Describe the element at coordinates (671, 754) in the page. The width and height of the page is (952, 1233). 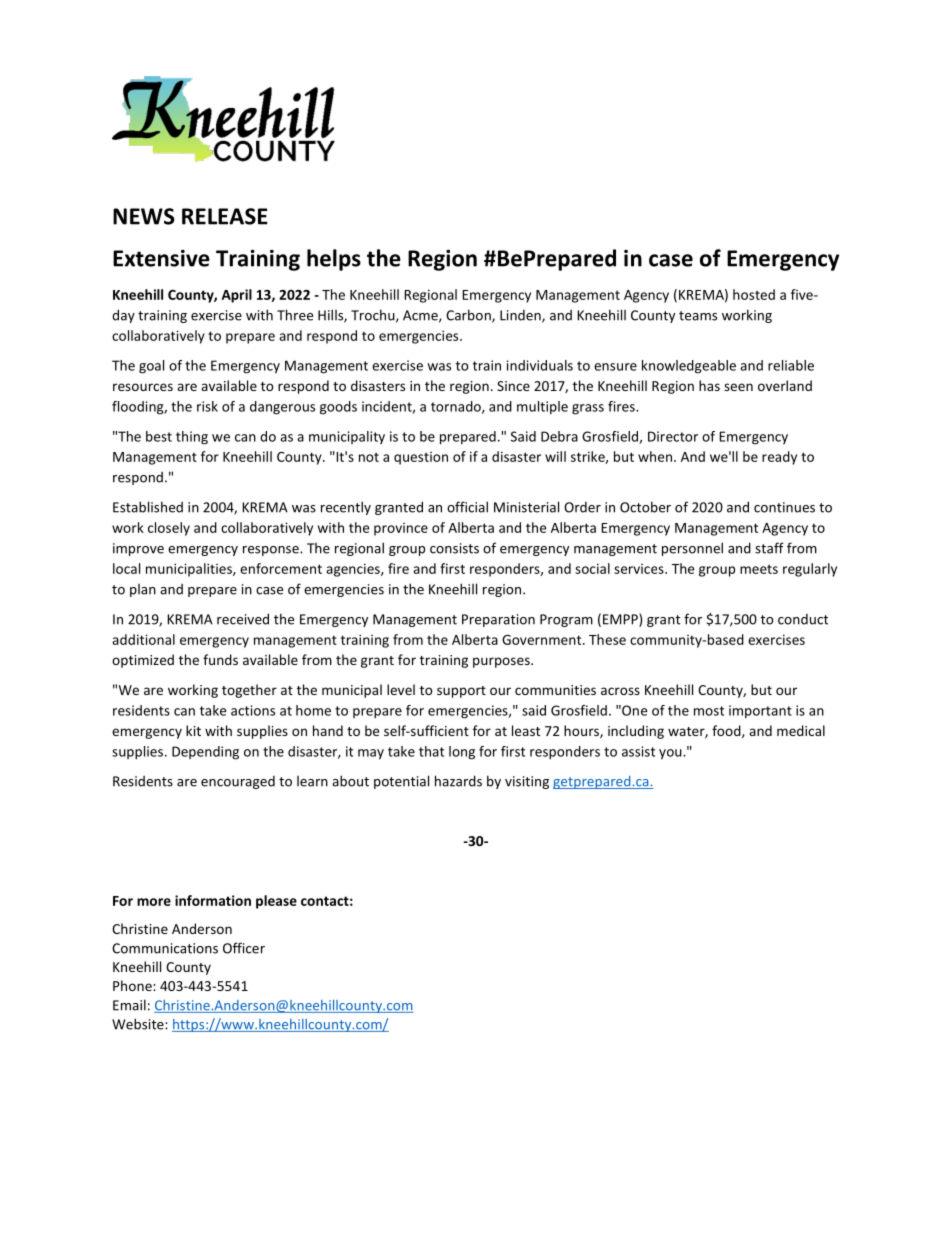
I see `you` at that location.
